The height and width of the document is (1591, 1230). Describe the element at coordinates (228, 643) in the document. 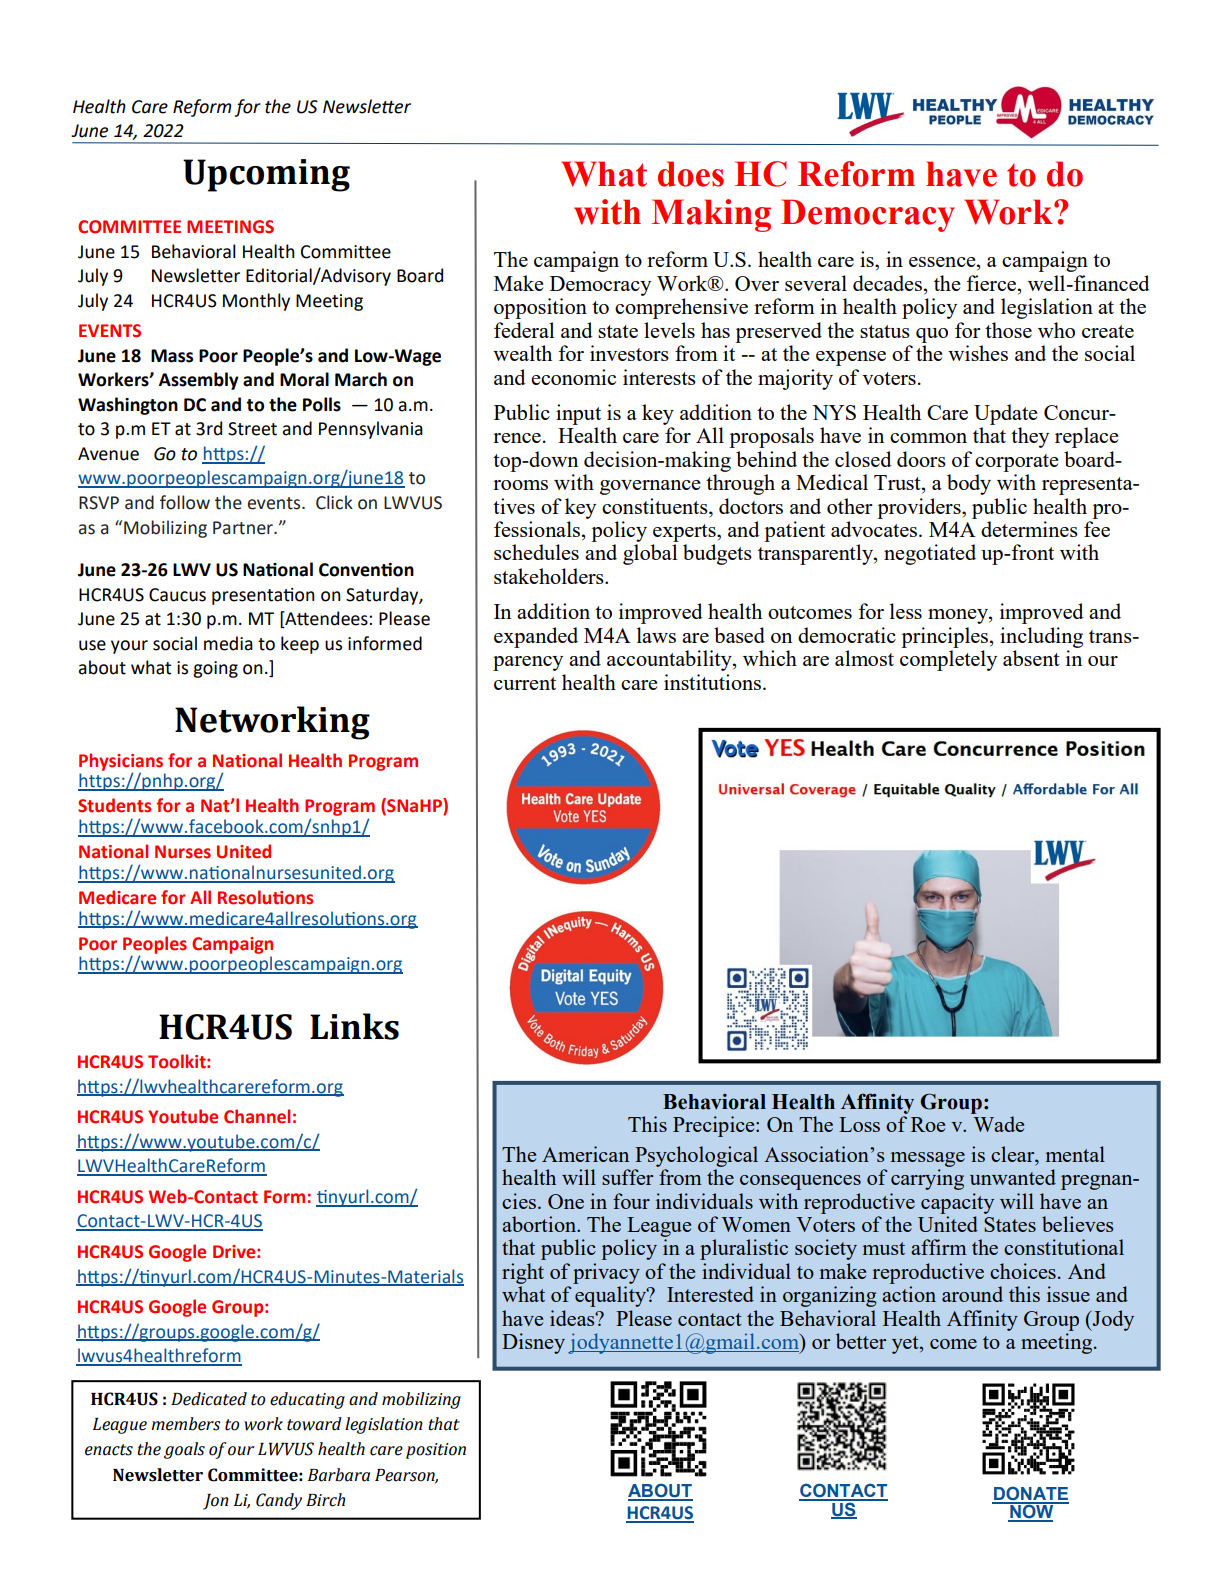

I see `media` at that location.
